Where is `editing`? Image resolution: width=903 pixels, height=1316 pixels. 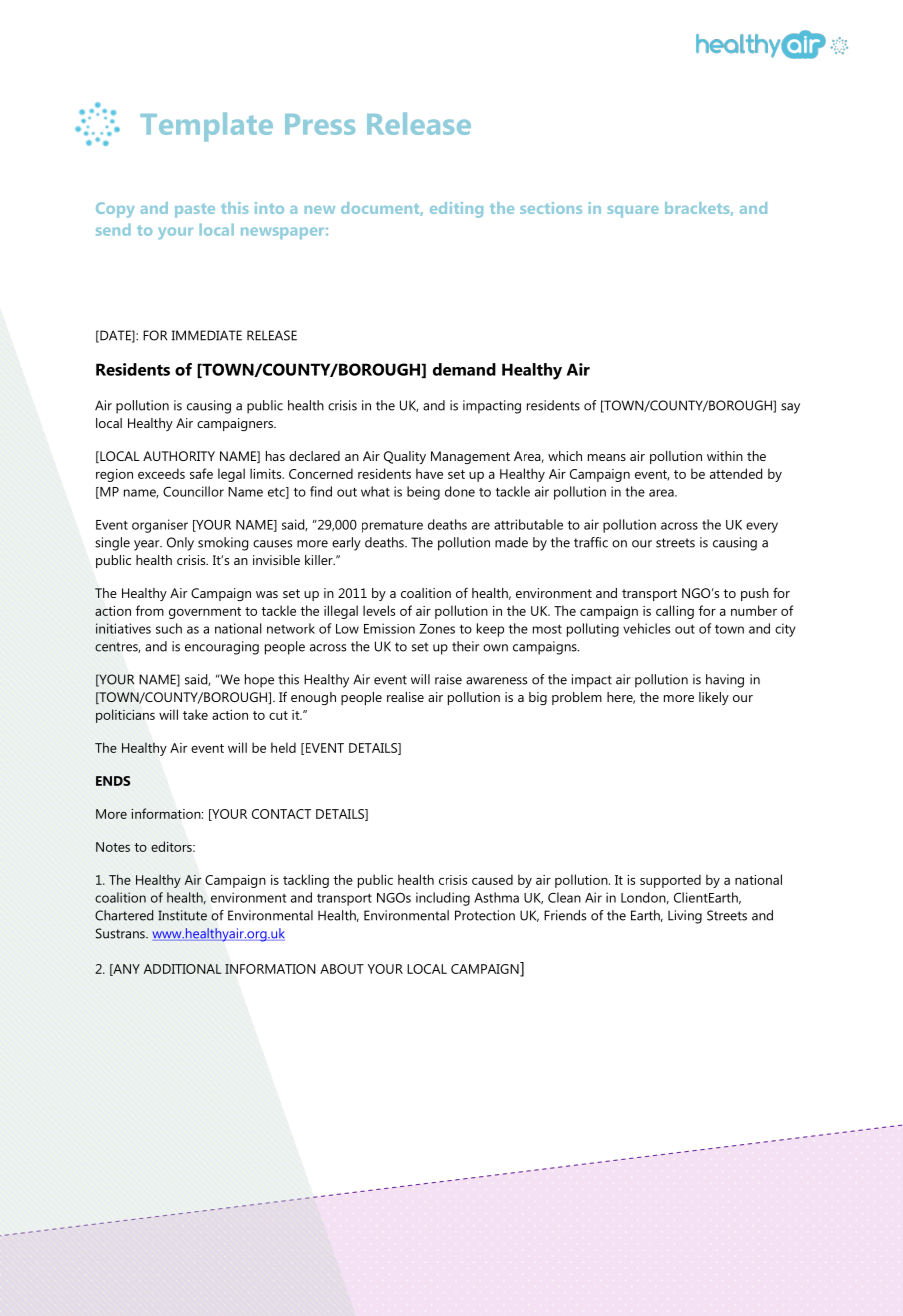 editing is located at coordinates (456, 210).
